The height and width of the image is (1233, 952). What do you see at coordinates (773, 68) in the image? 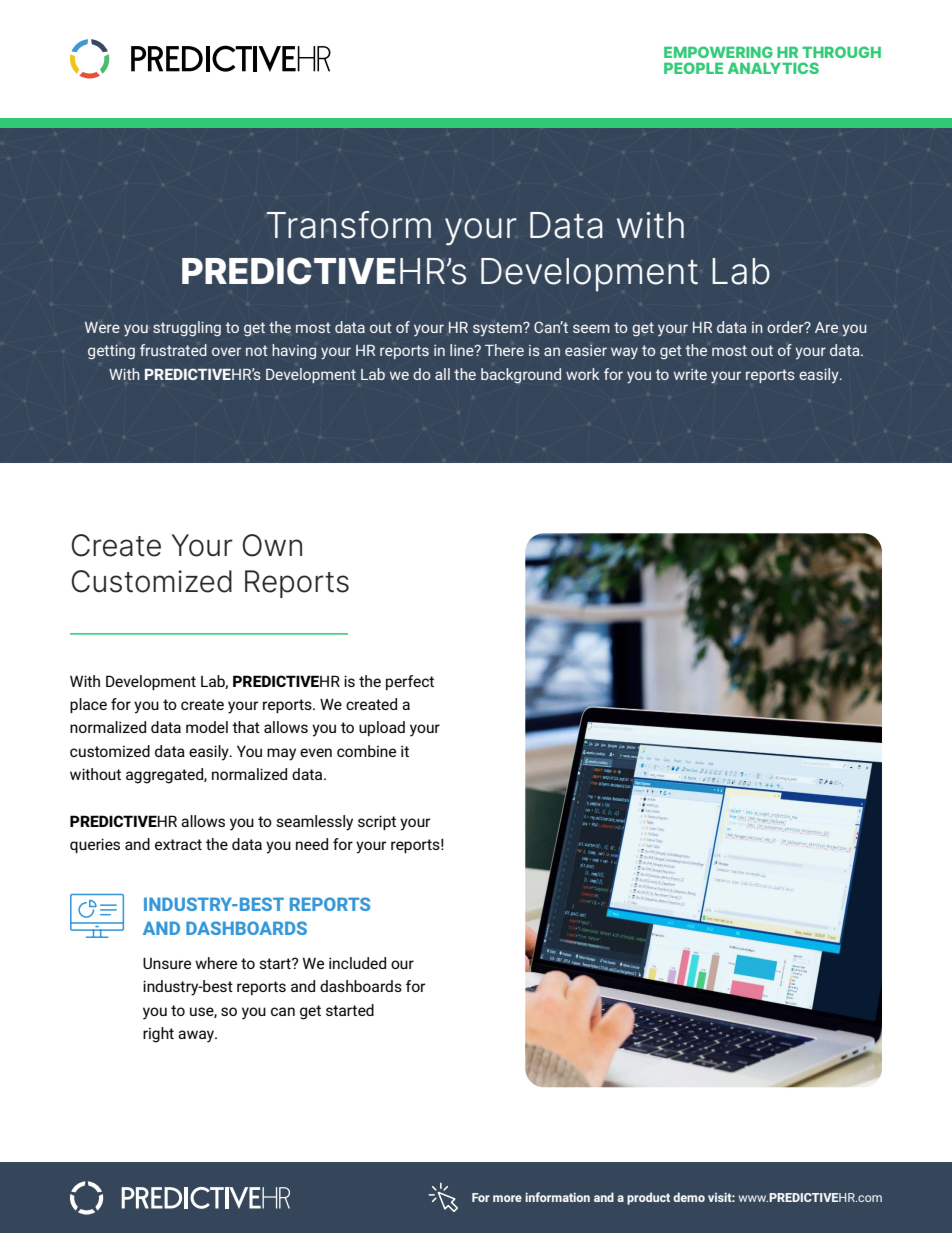
I see `ANALYTICS` at bounding box center [773, 68].
